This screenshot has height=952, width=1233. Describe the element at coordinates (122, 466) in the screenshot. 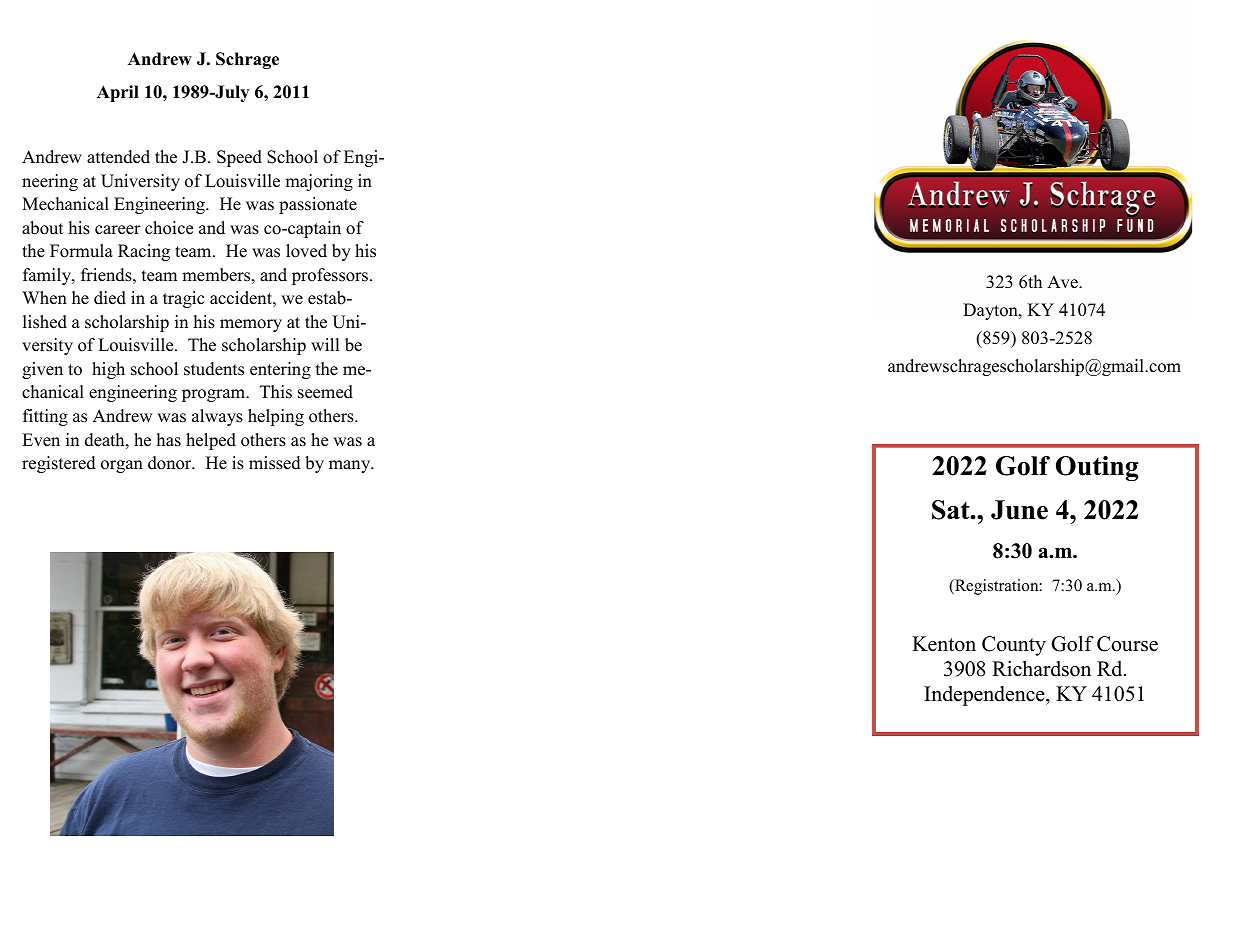

I see `organ` at that location.
